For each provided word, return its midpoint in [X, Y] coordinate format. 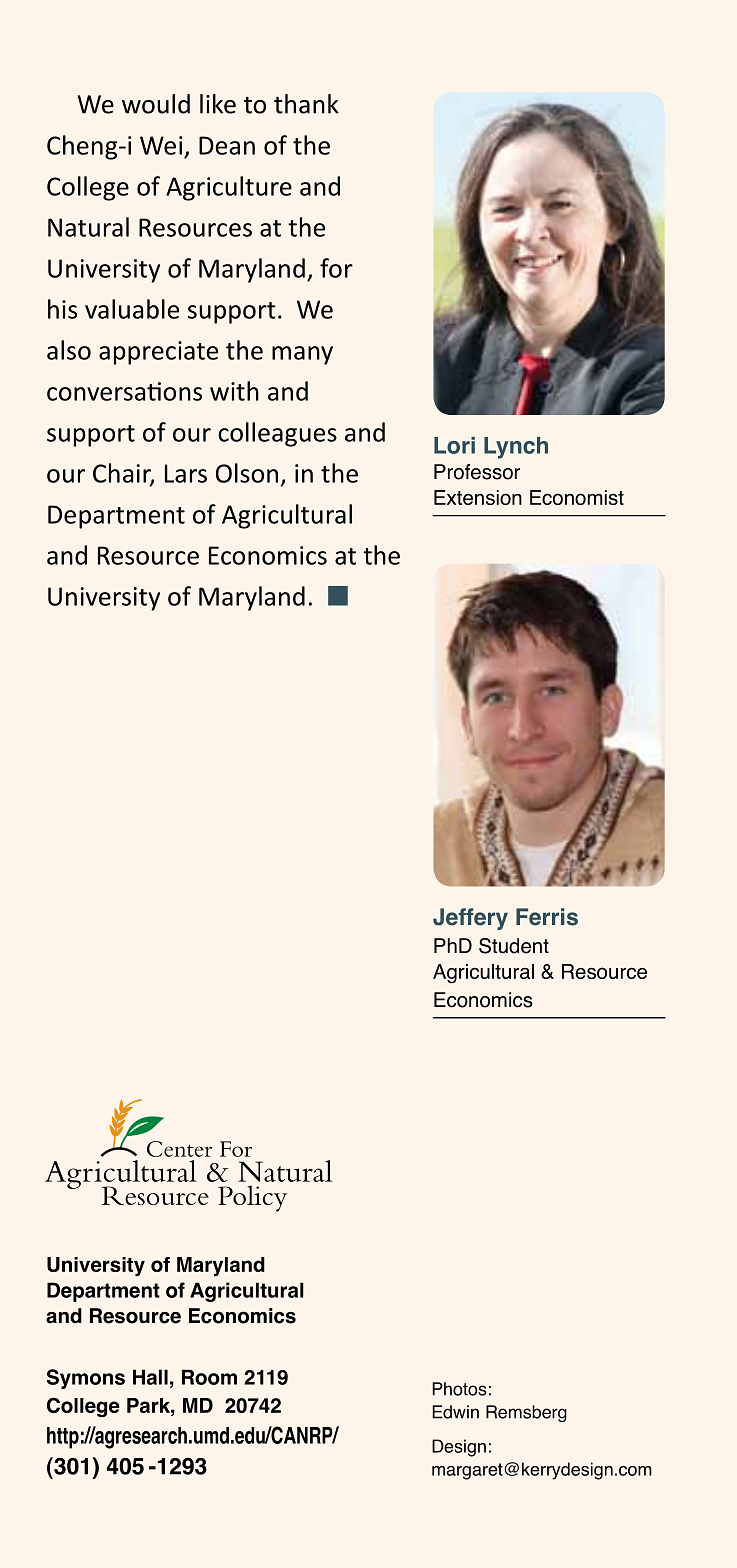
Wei [161, 145]
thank [306, 104]
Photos [459, 1389]
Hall [150, 1377]
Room [209, 1377]
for [336, 268]
